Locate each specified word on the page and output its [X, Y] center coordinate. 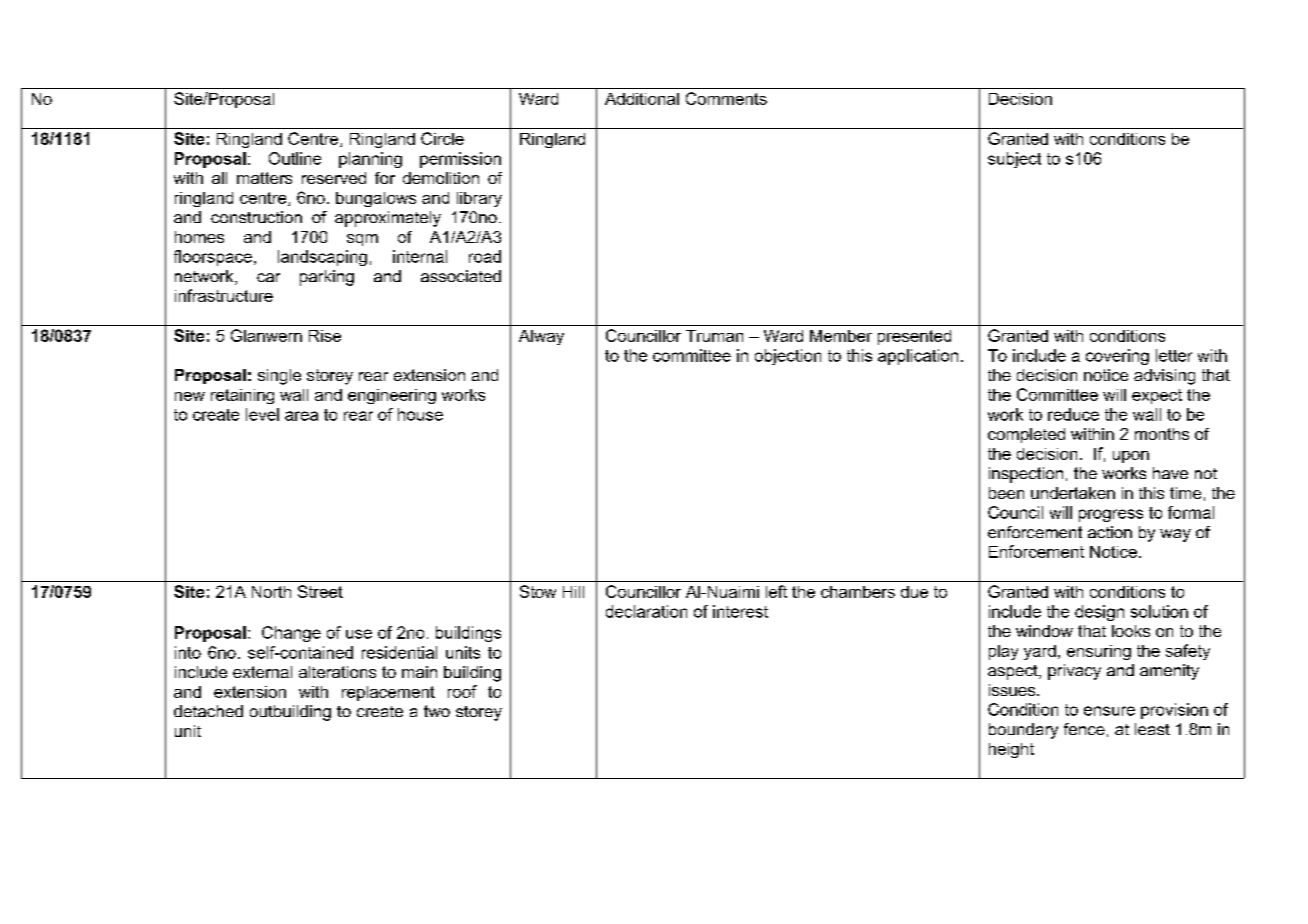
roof [462, 691]
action [1110, 532]
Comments [726, 98]
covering [1117, 357]
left [776, 591]
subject [1014, 160]
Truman [714, 336]
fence [1084, 729]
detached [208, 711]
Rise [325, 336]
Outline [295, 158]
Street [320, 591]
